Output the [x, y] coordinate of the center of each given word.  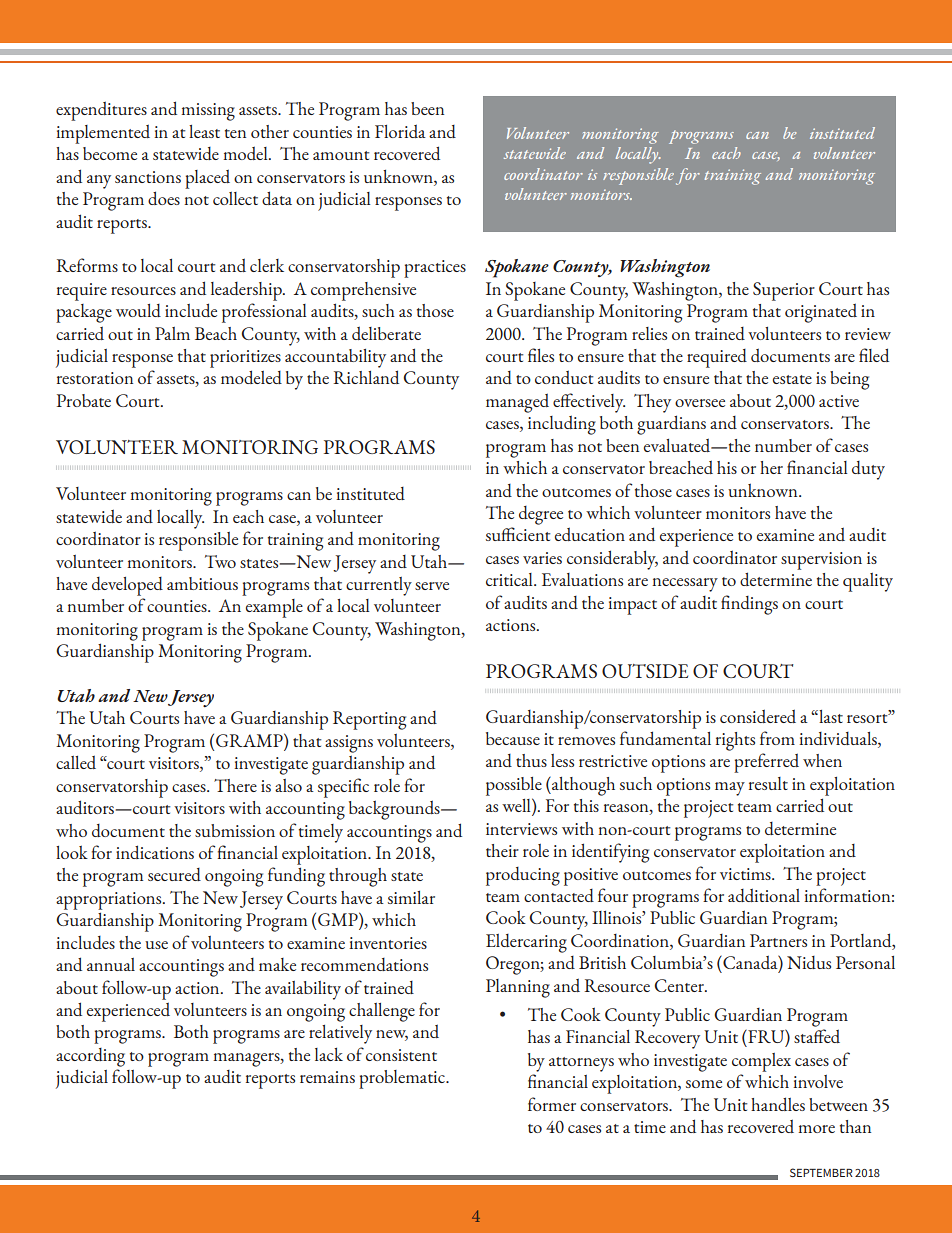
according [90, 1057]
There [235, 785]
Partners [778, 940]
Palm [172, 333]
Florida [400, 131]
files [541, 355]
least [204, 131]
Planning [518, 988]
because [513, 738]
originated [821, 313]
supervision [821, 561]
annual [111, 964]
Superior [784, 291]
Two [220, 561]
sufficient [518, 534]
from [777, 738]
